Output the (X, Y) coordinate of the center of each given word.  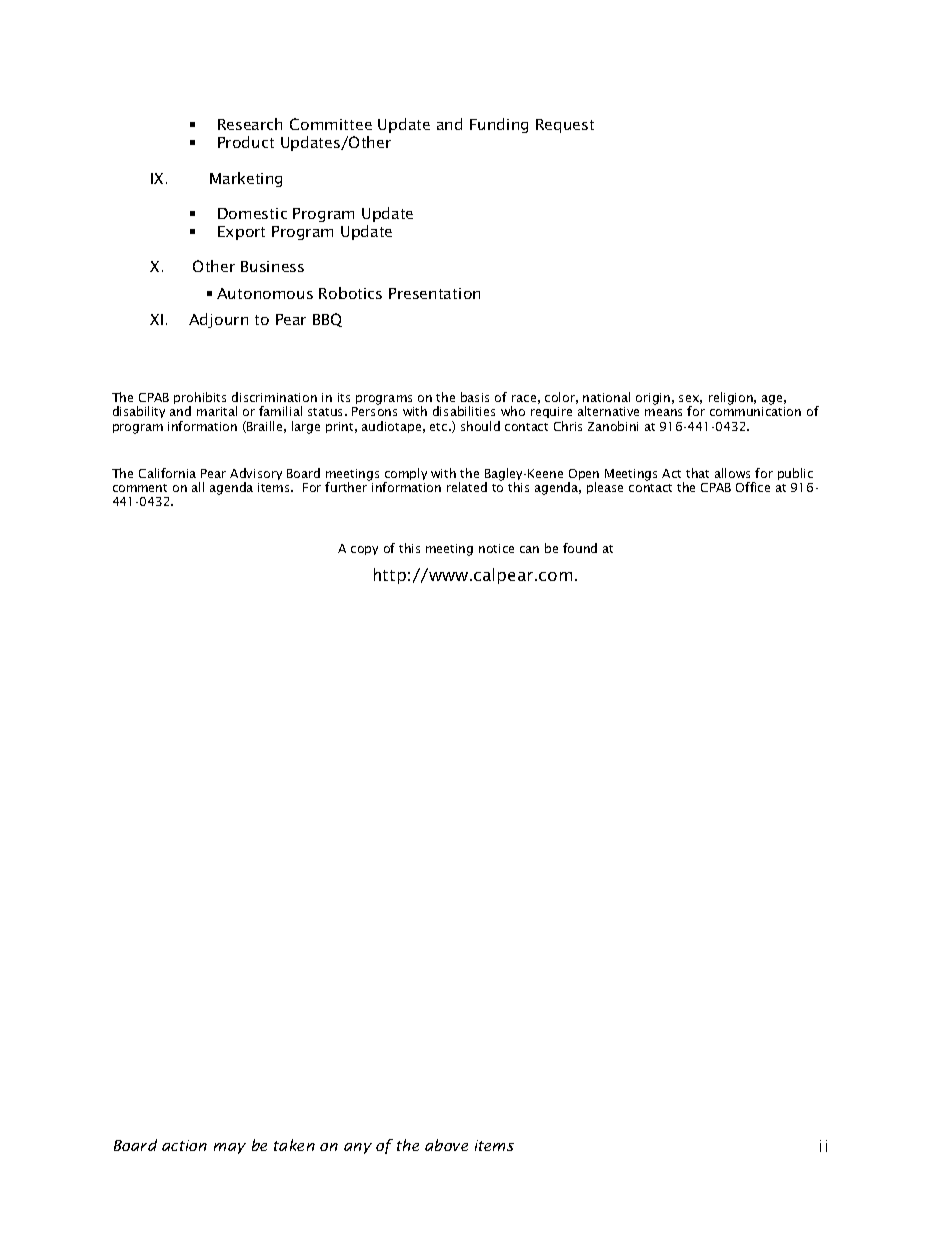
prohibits (200, 399)
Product (246, 142)
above (446, 1145)
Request (565, 126)
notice (496, 548)
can (529, 549)
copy (364, 550)
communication (755, 411)
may (230, 1148)
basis (475, 397)
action (184, 1145)
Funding (499, 125)
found (580, 548)
